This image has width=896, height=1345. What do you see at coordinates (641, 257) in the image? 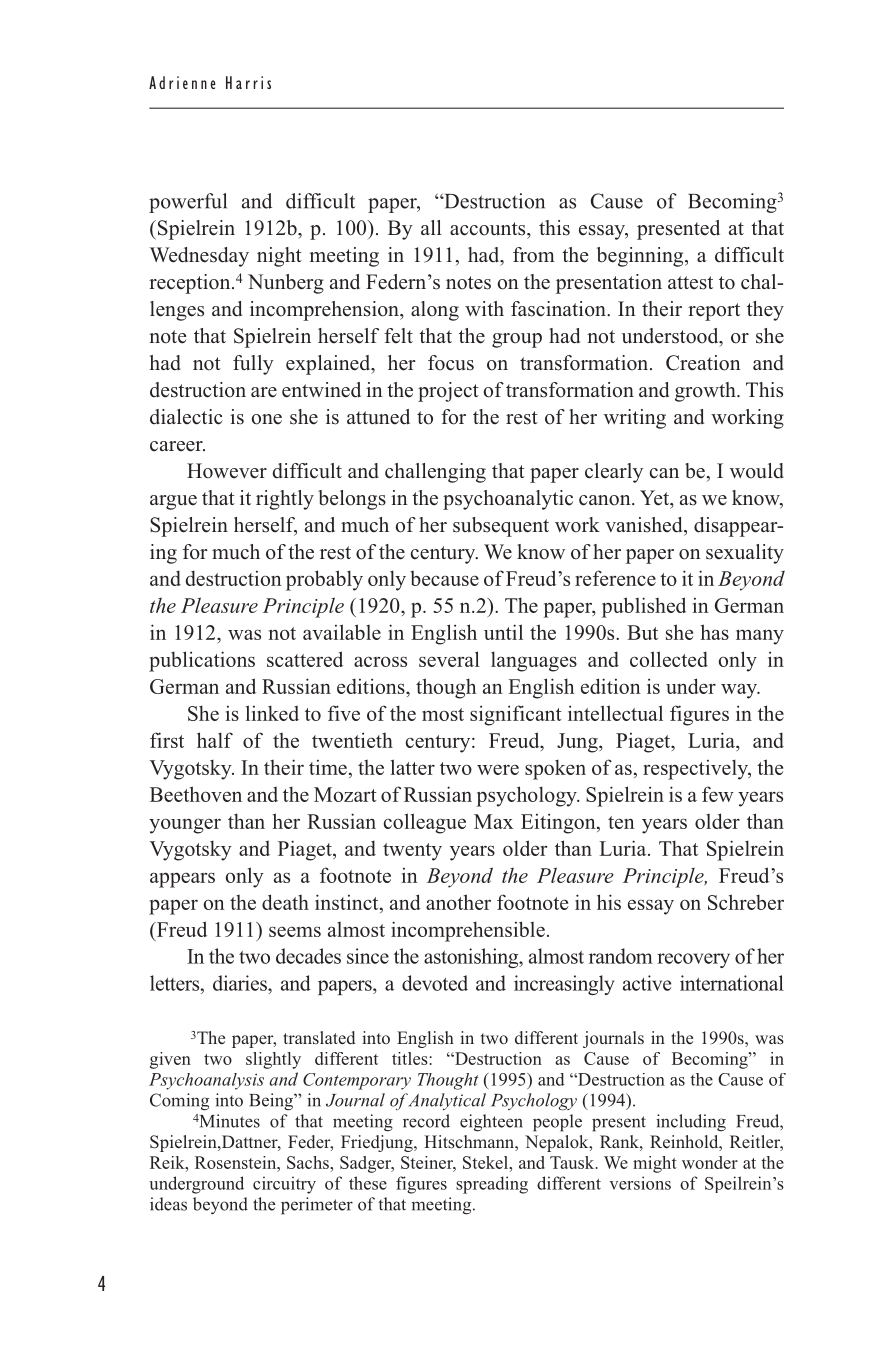
I see `beginning` at bounding box center [641, 257].
